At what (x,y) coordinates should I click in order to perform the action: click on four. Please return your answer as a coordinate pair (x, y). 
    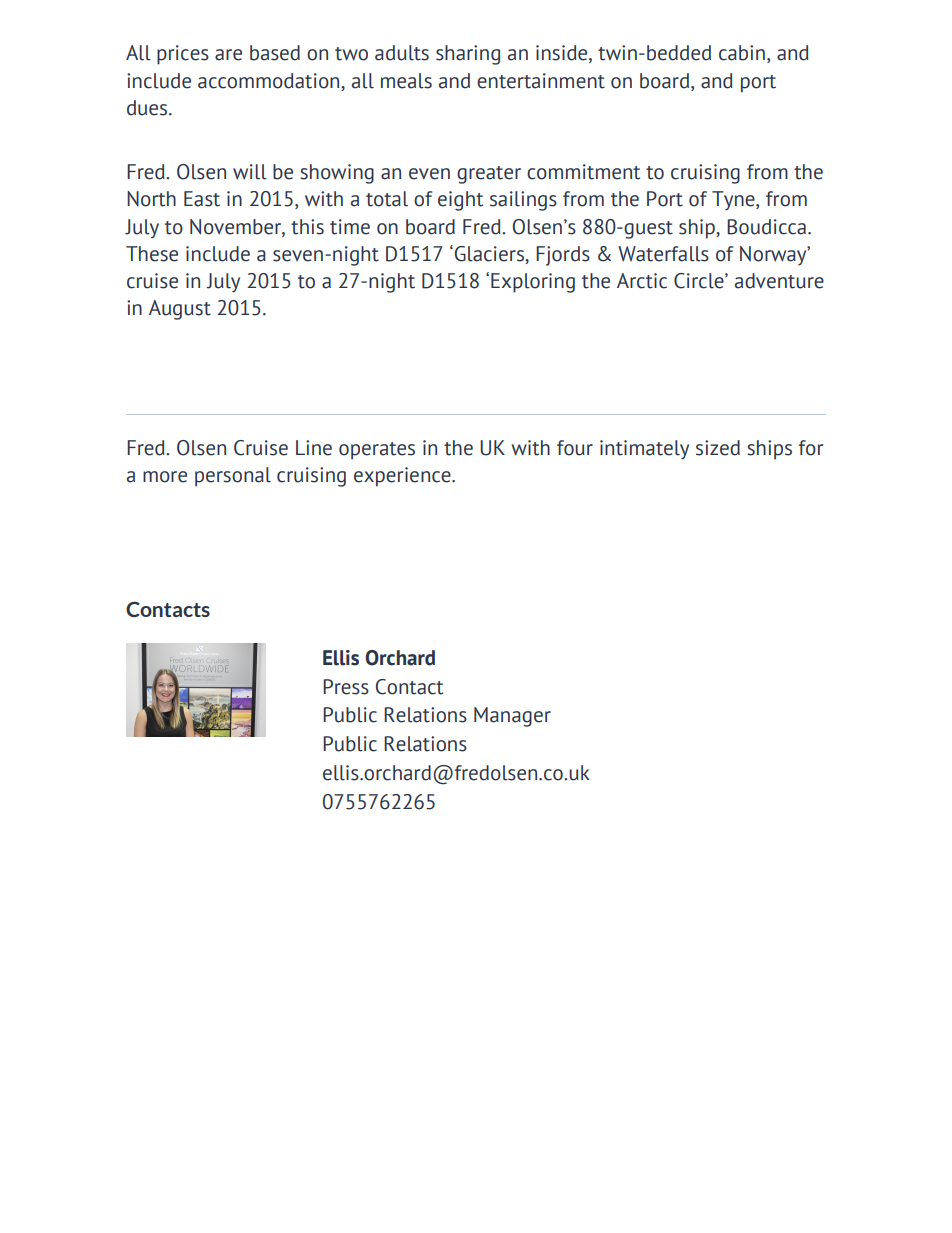
    Looking at the image, I should click on (575, 448).
